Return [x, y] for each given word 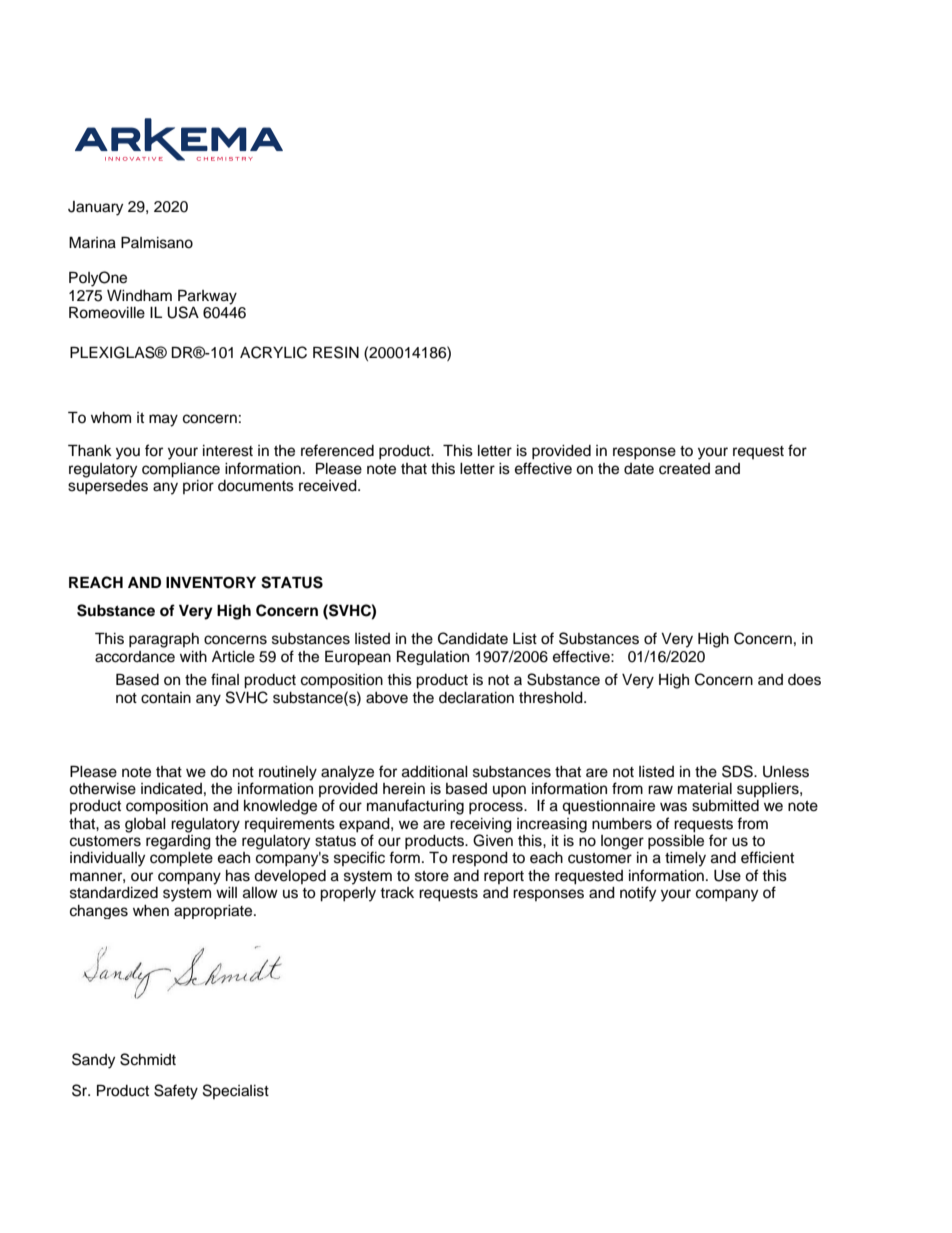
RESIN [336, 352]
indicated [171, 789]
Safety [176, 1092]
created [684, 469]
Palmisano [157, 242]
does [804, 680]
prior [198, 487]
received [329, 486]
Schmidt [148, 1059]
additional [435, 772]
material [705, 789]
